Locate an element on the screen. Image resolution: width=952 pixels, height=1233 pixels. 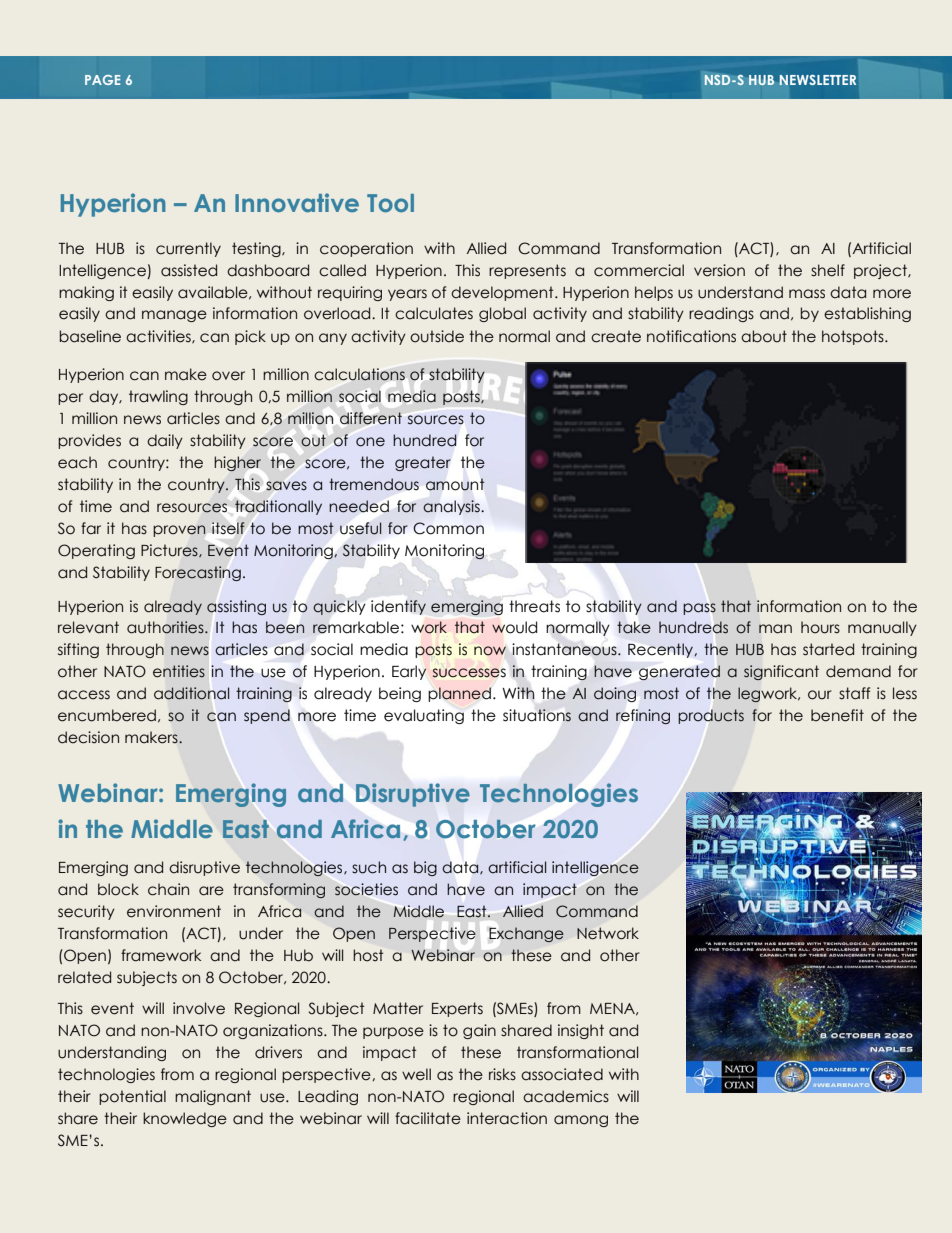
shelf is located at coordinates (828, 270).
